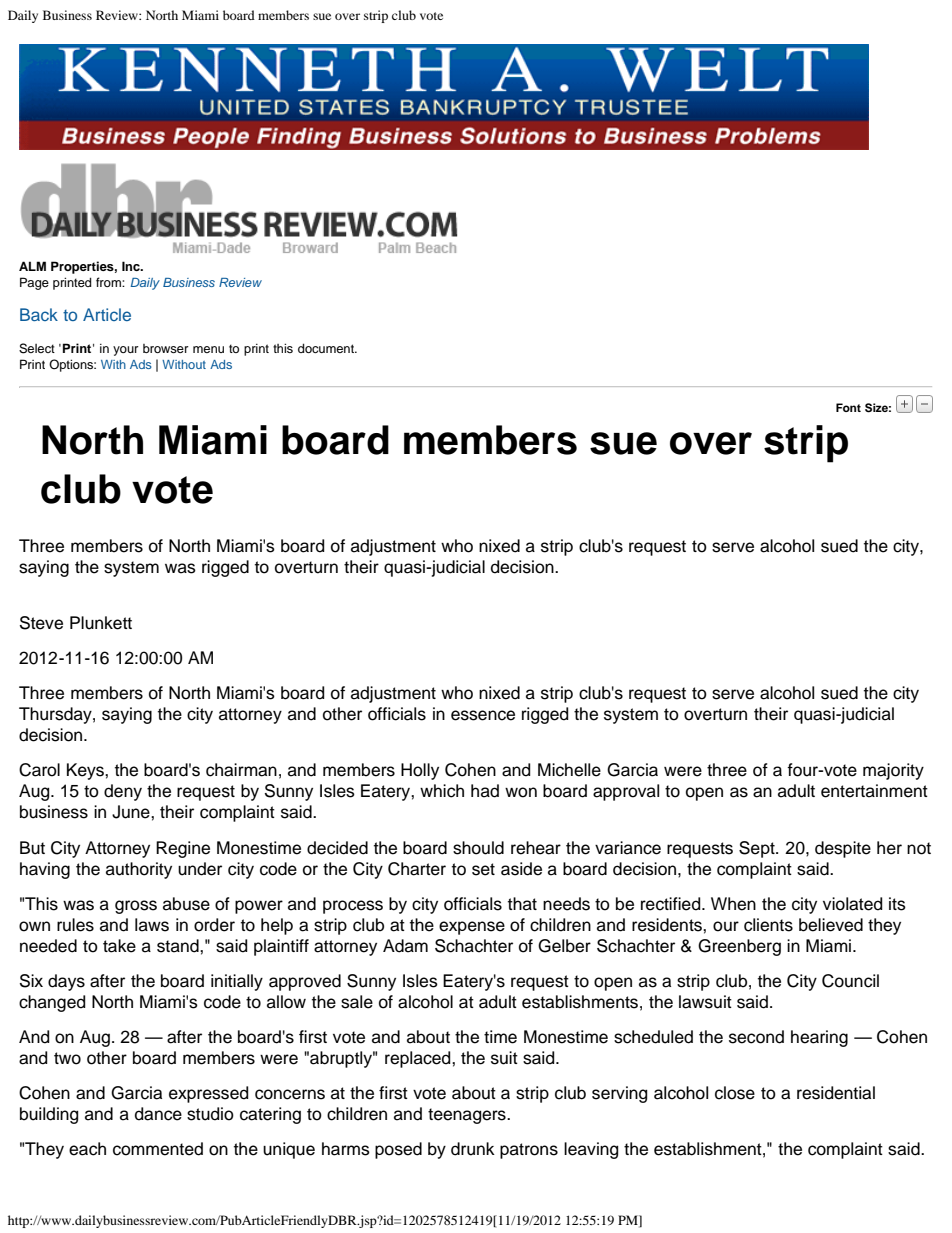  What do you see at coordinates (483, 715) in the screenshot?
I see `essence` at bounding box center [483, 715].
